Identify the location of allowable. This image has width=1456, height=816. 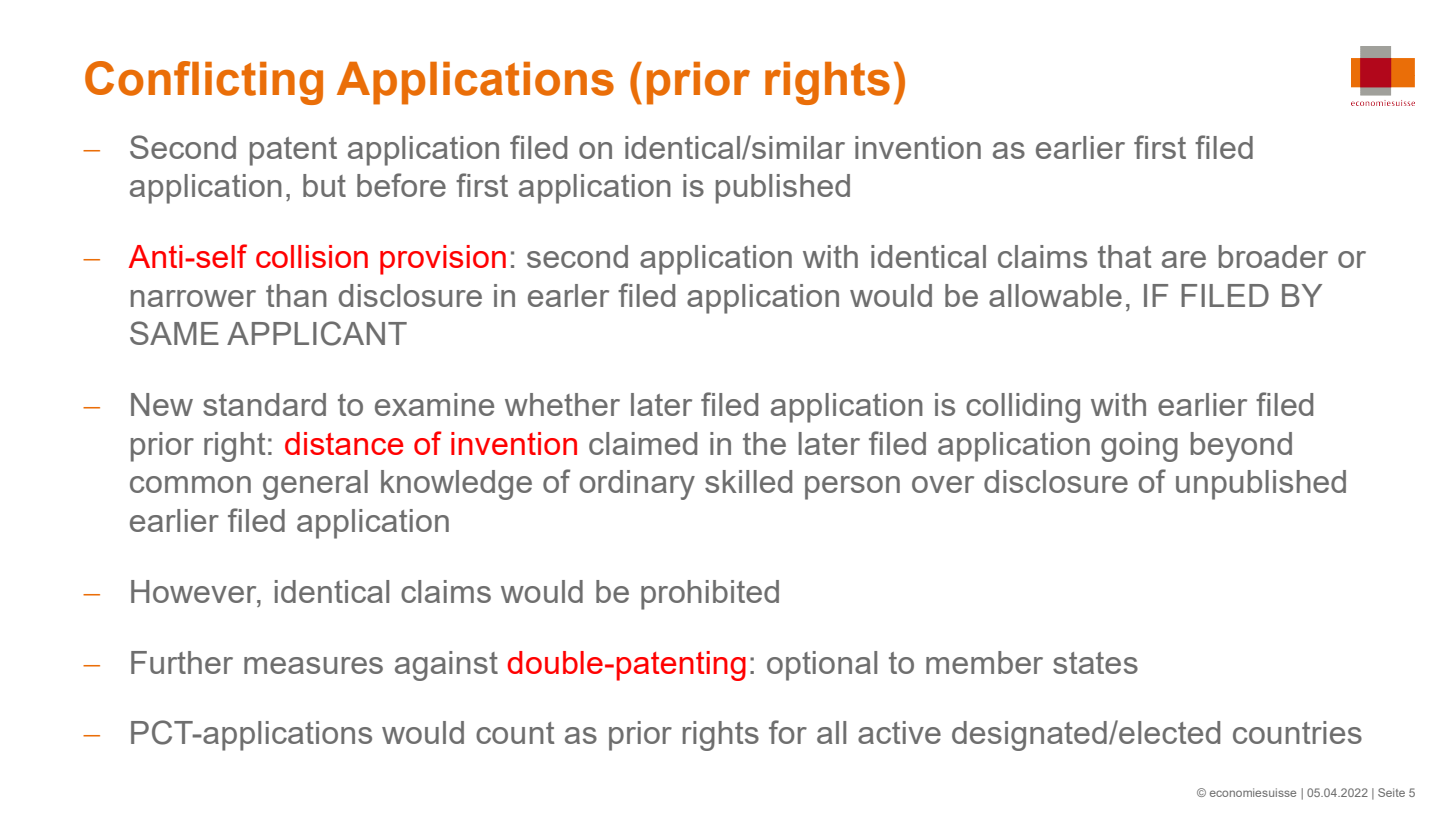
(1055, 295).
